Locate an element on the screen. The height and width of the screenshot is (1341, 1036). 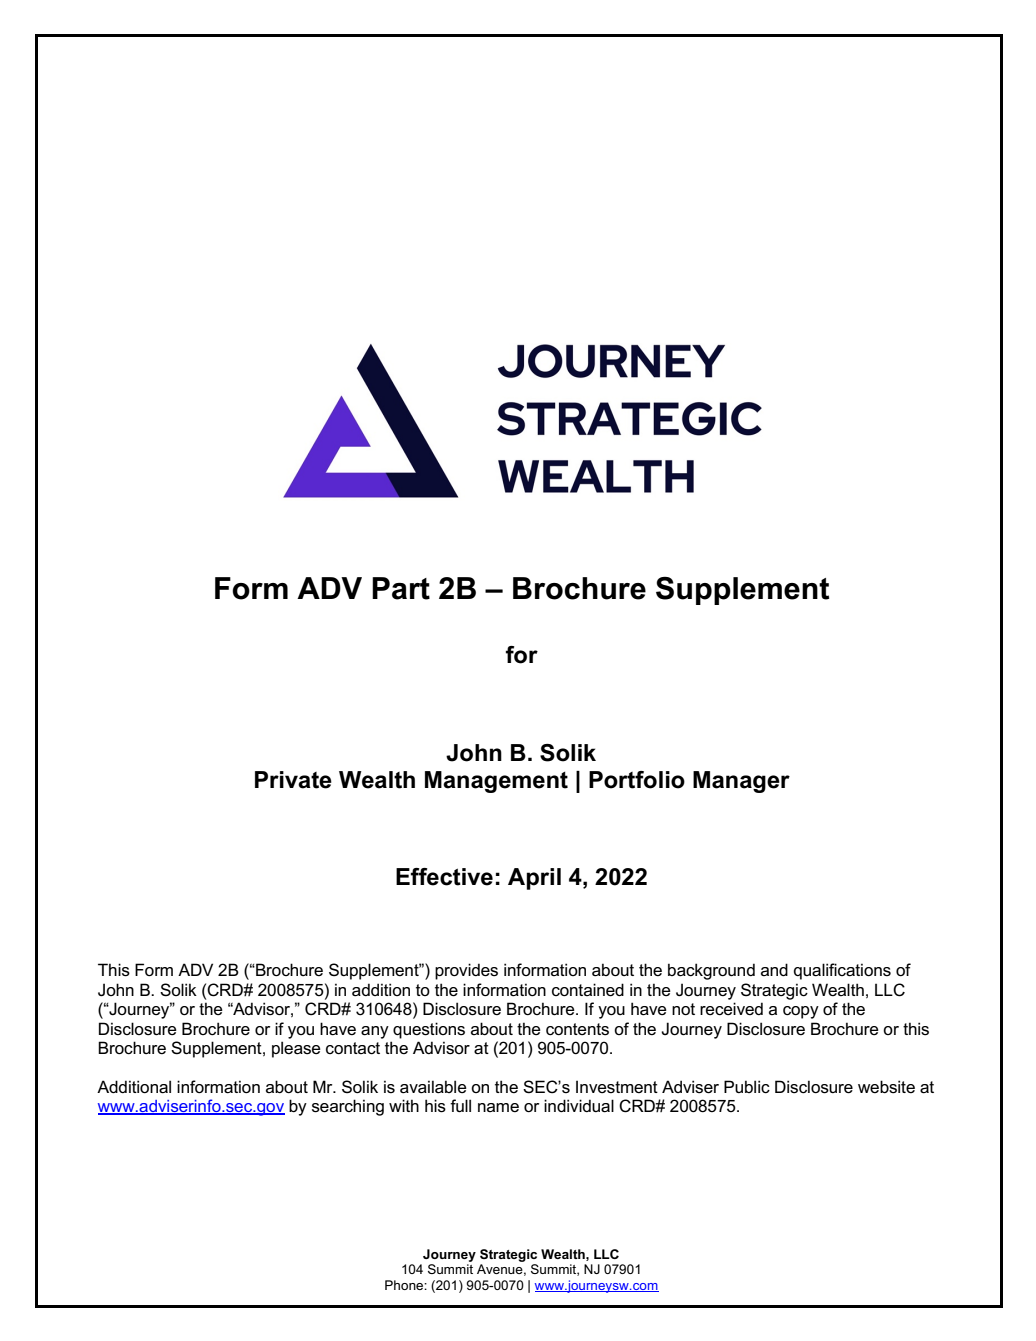
Portfolio is located at coordinates (637, 780).
